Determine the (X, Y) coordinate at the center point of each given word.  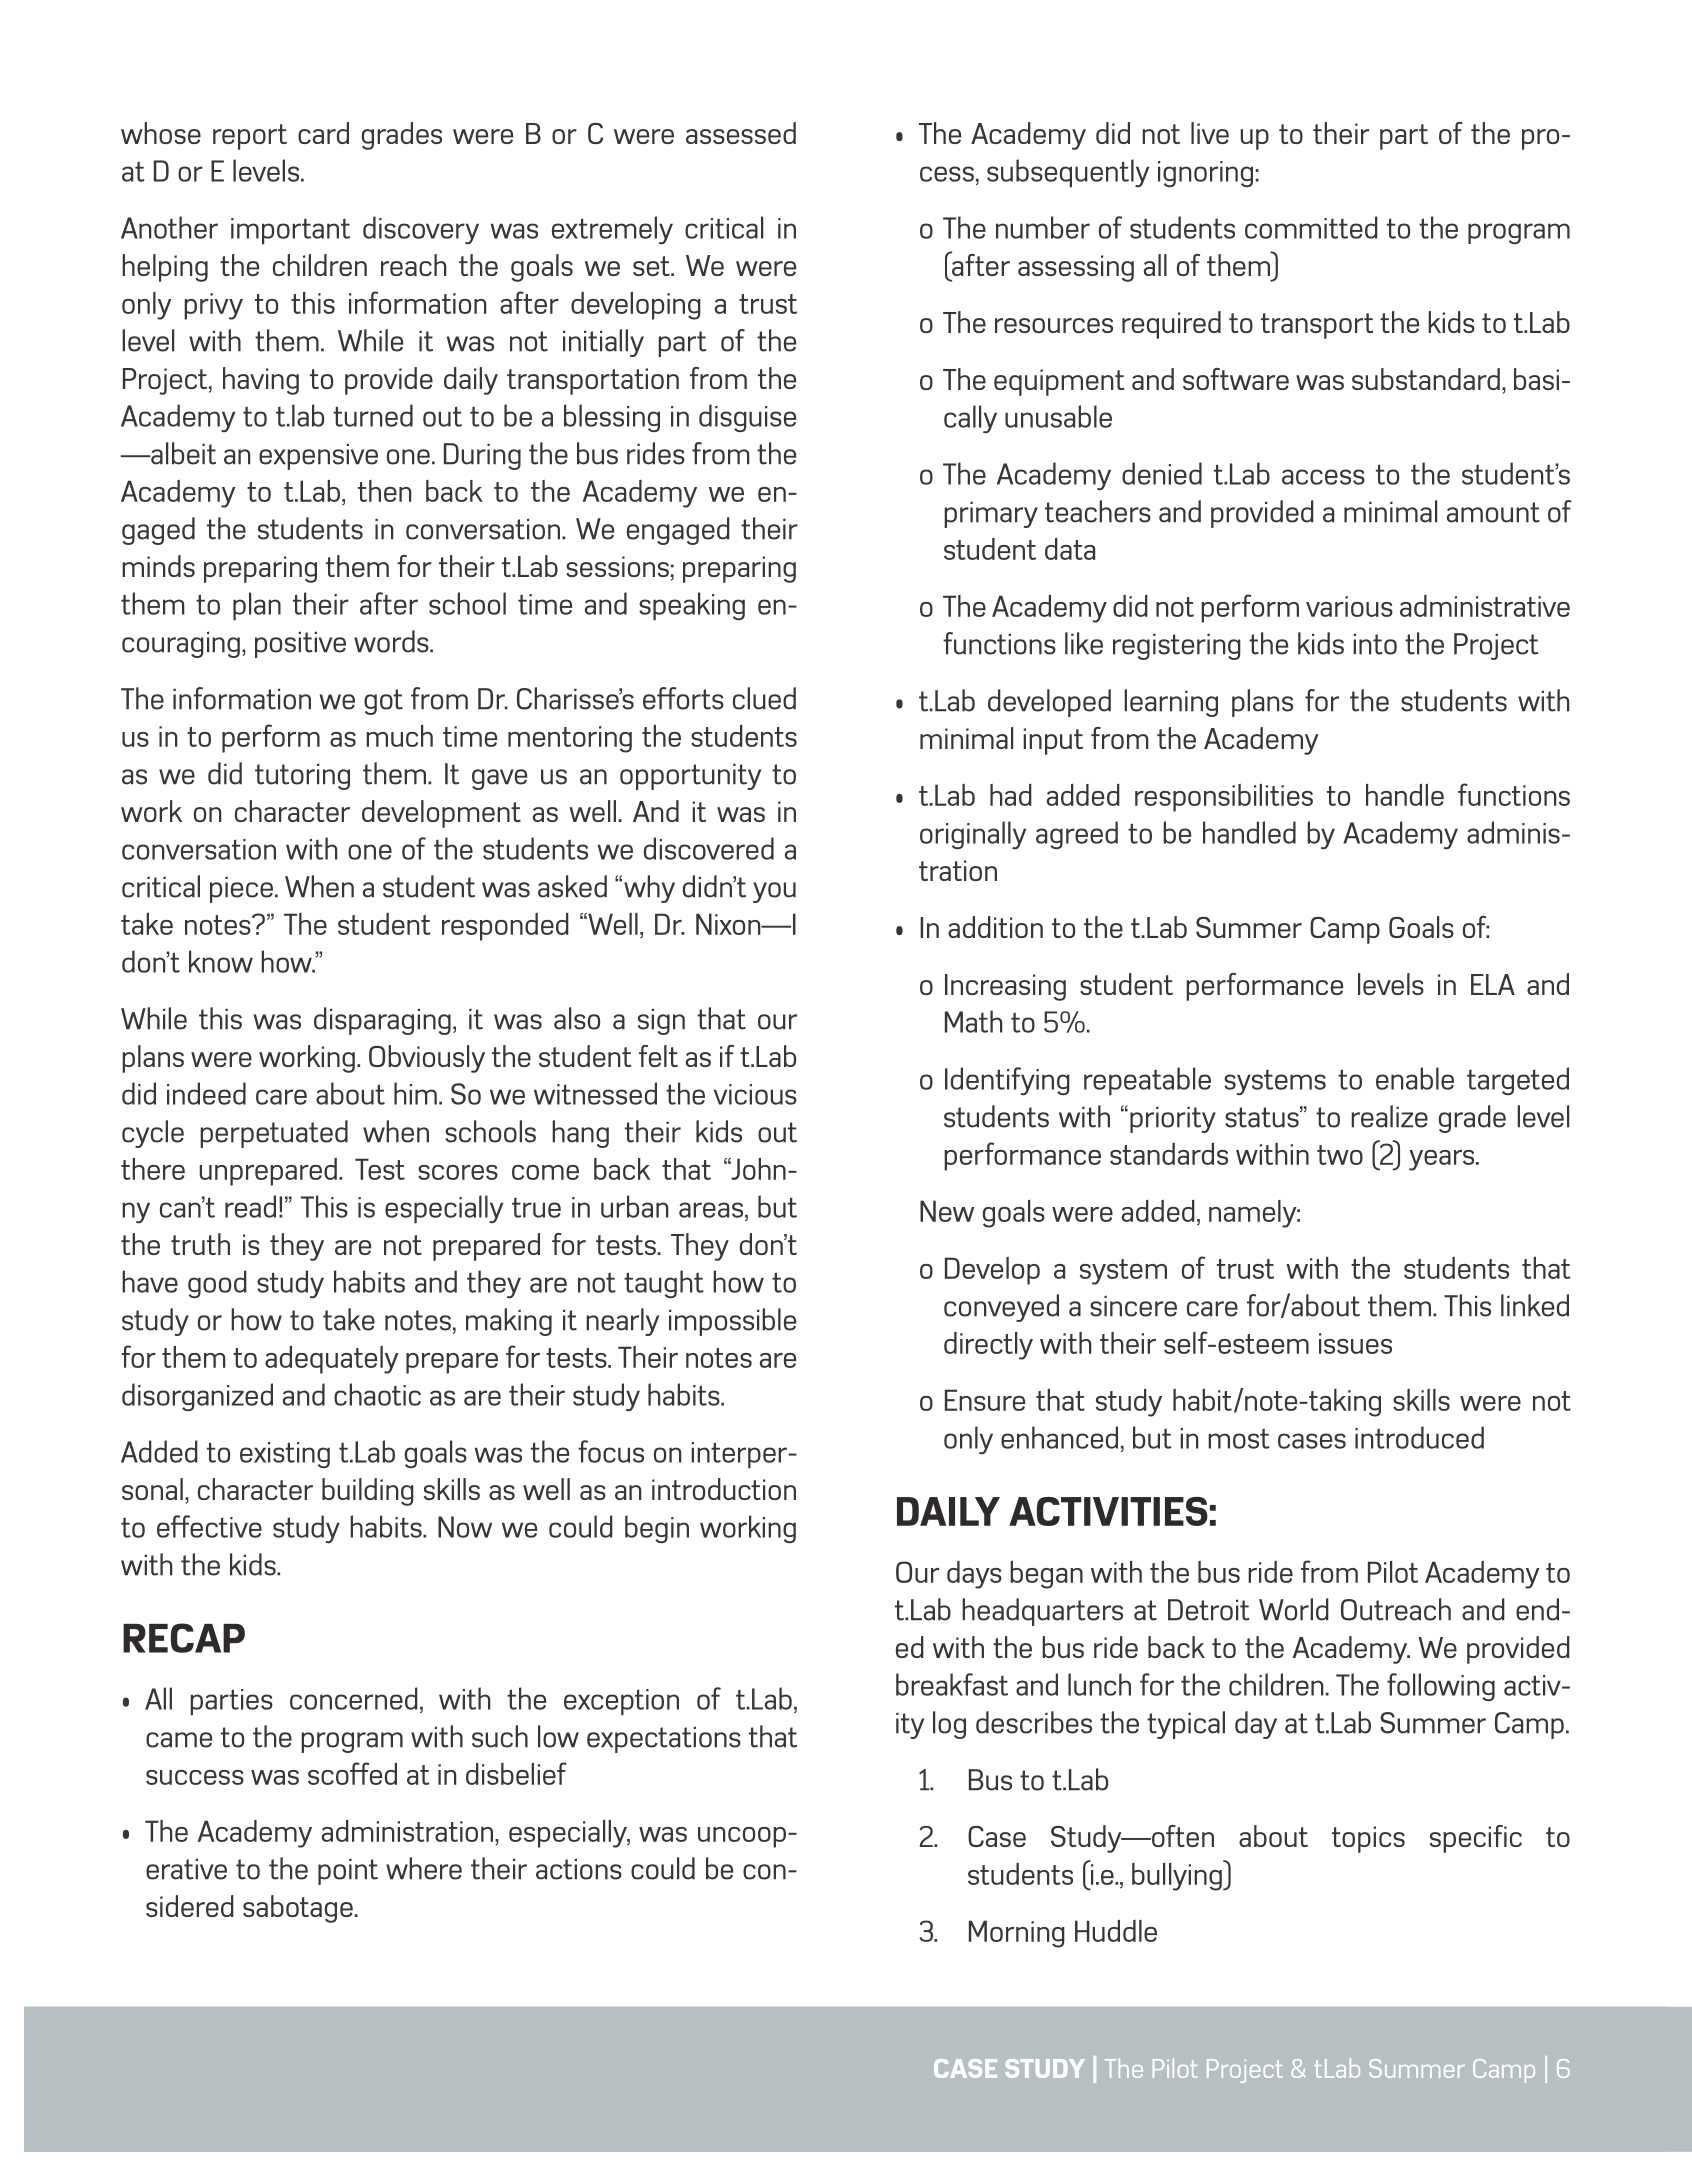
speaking (692, 606)
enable (1415, 1078)
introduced (1419, 1437)
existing (285, 1455)
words (392, 641)
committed (1311, 227)
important (290, 231)
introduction (724, 1489)
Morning (1017, 1934)
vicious (755, 1094)
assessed (741, 133)
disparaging (382, 1021)
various (1349, 606)
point (348, 1871)
